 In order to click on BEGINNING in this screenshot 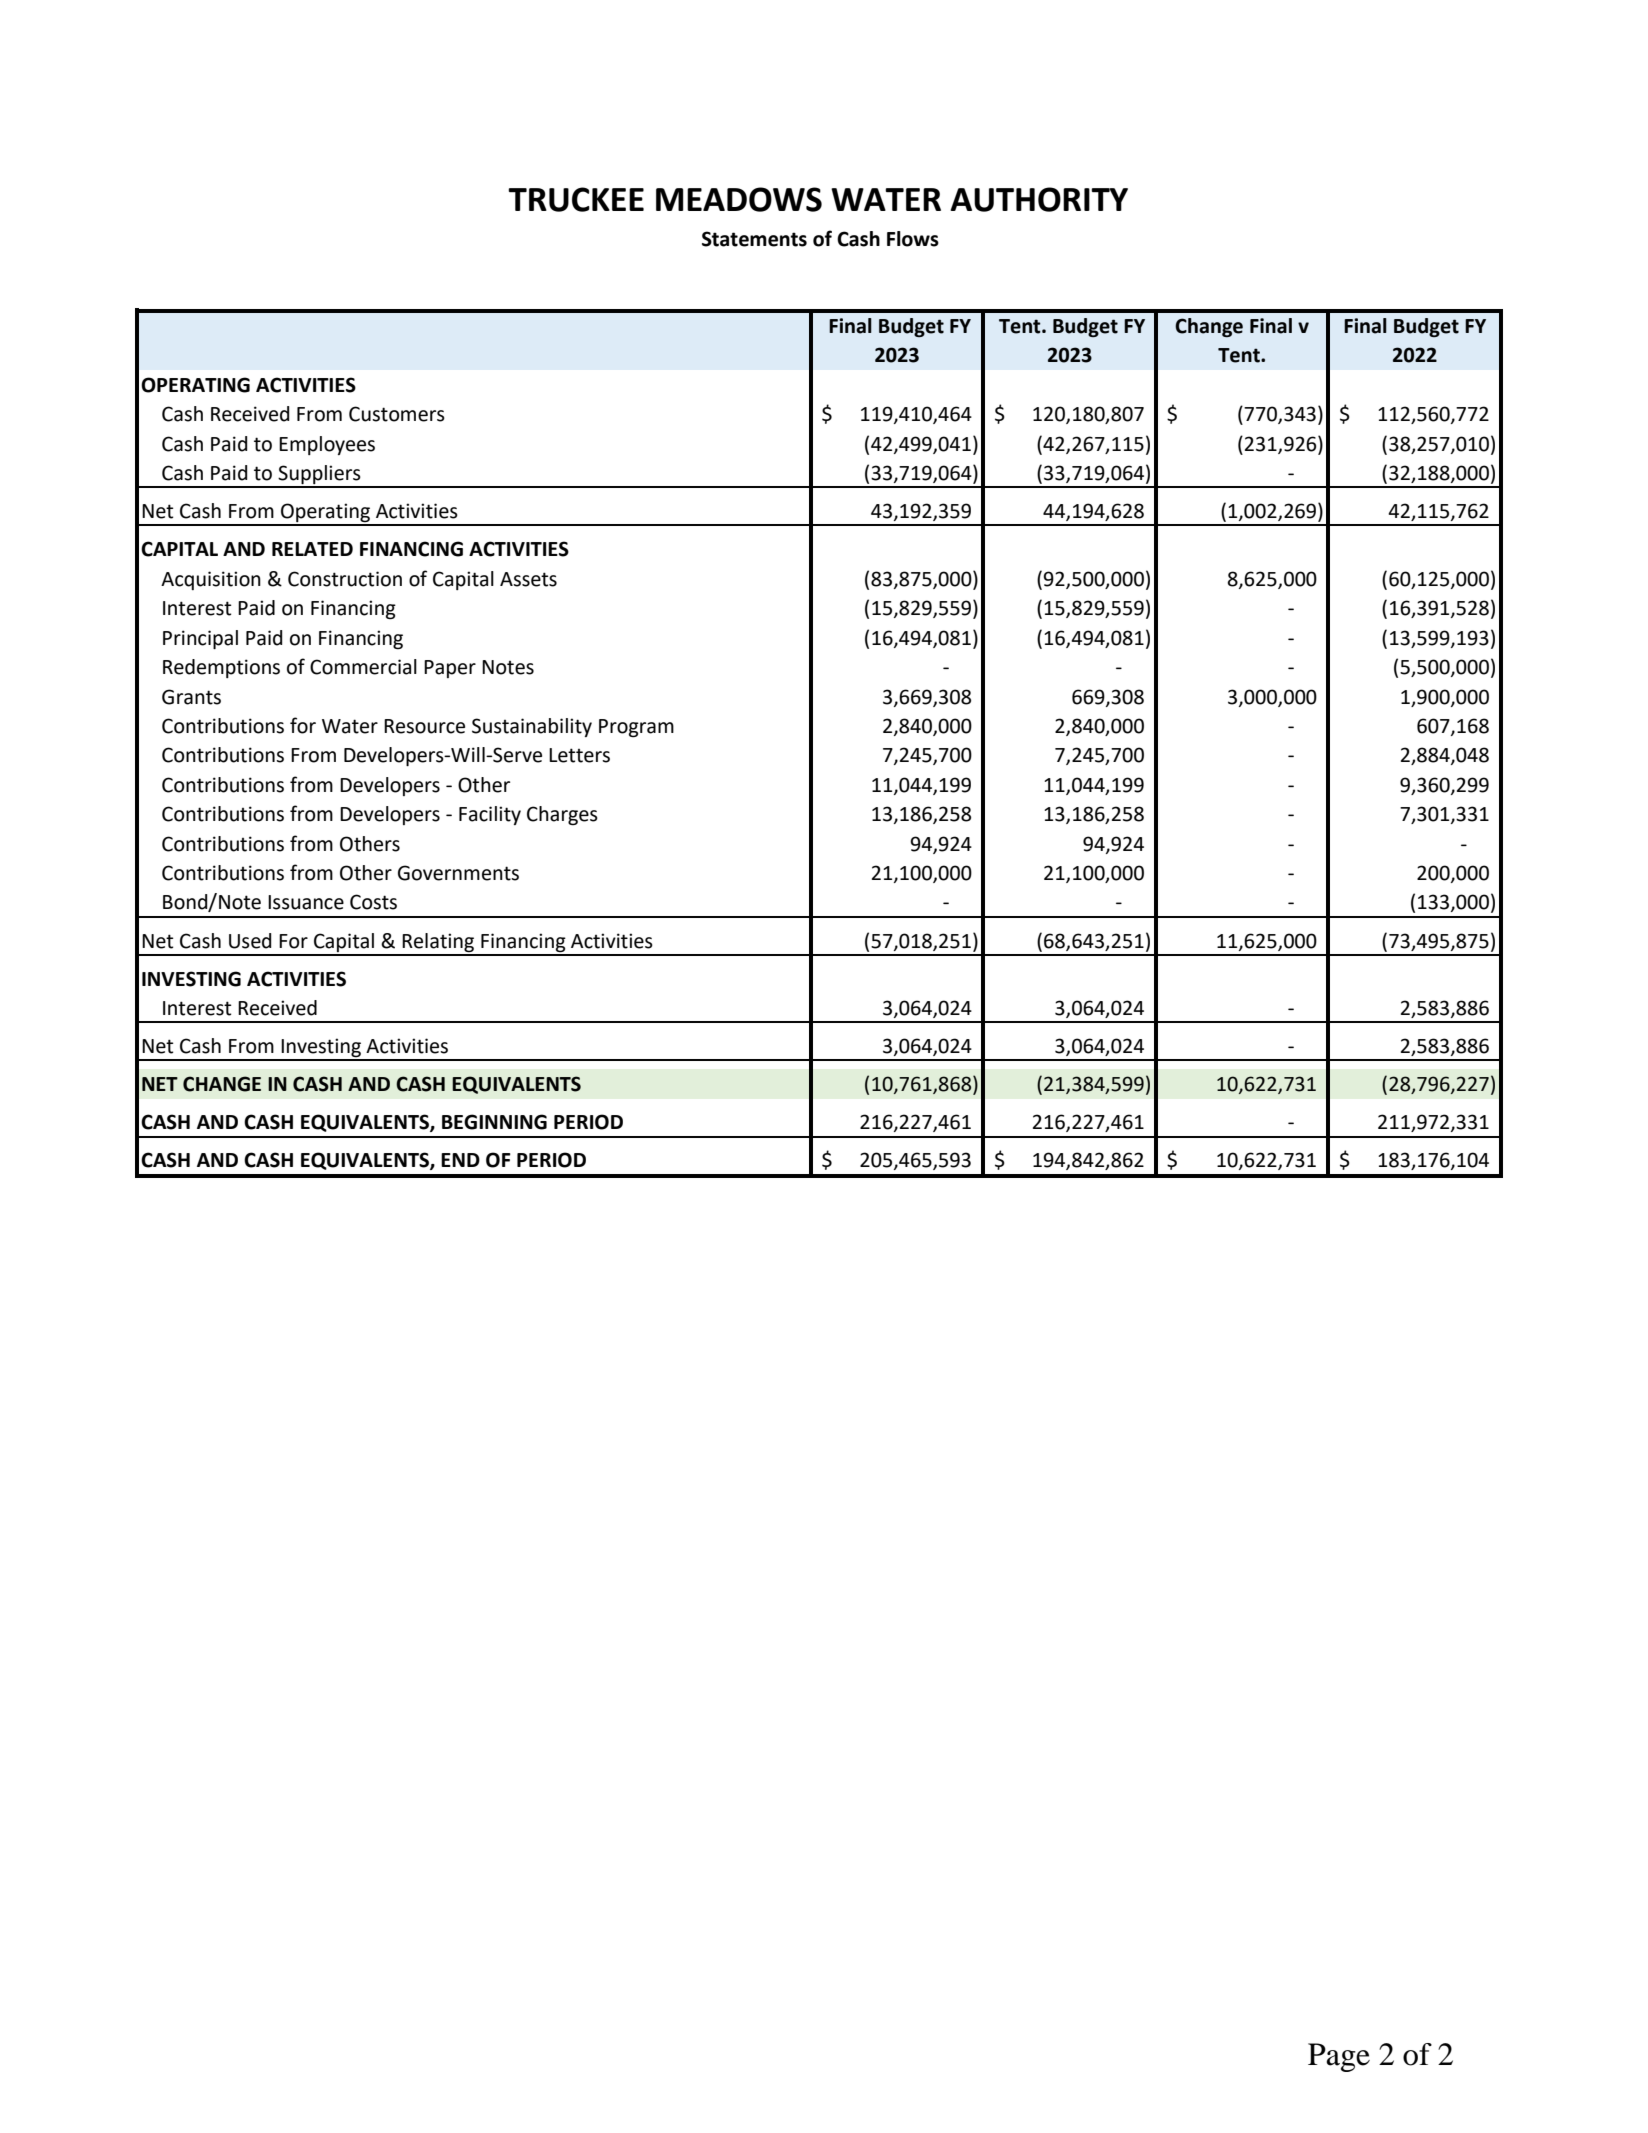, I will do `click(494, 1122)`.
